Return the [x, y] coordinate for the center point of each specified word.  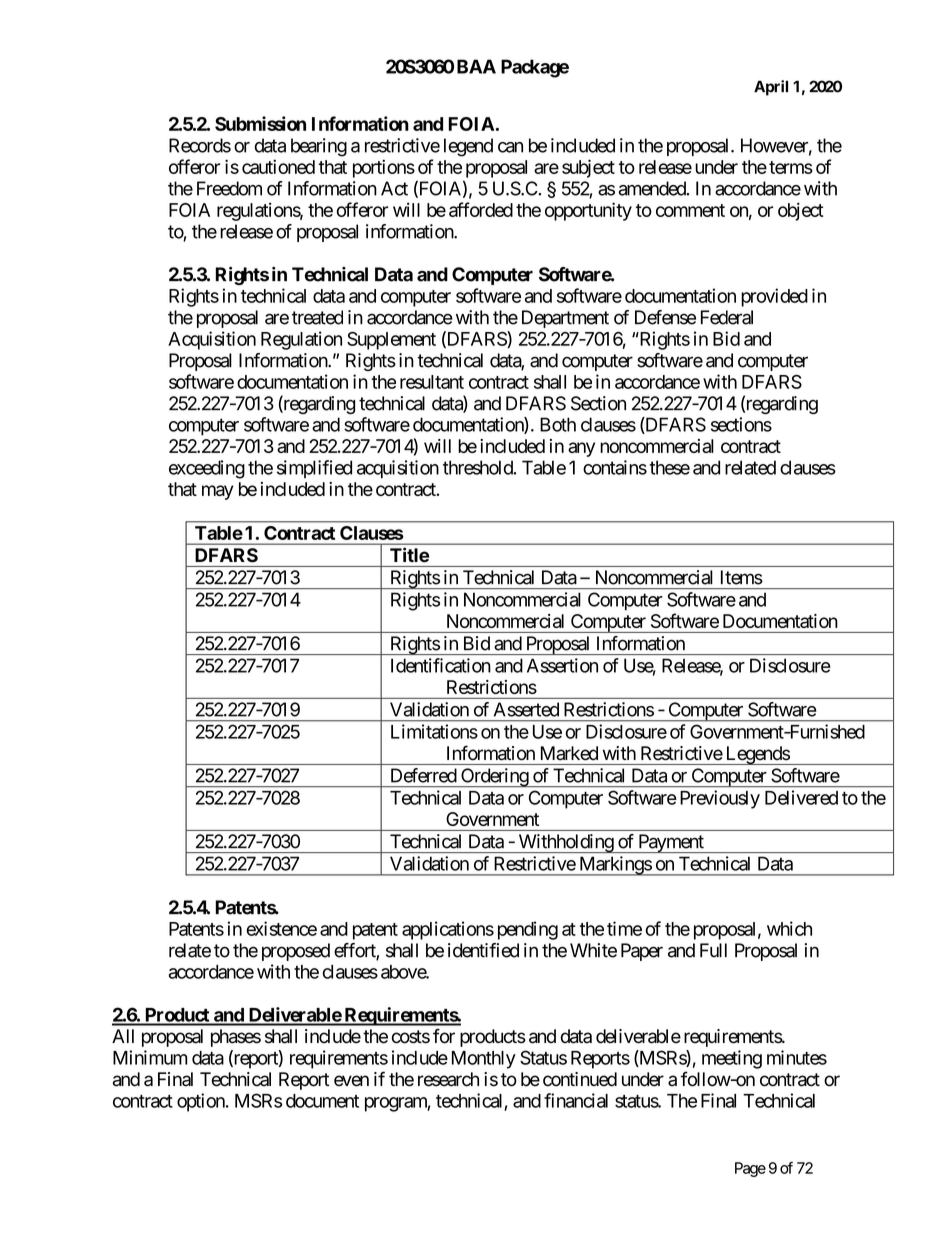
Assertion [562, 665]
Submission [260, 123]
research [448, 1079]
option [202, 1102]
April [771, 88]
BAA [476, 66]
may [218, 492]
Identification [441, 665]
